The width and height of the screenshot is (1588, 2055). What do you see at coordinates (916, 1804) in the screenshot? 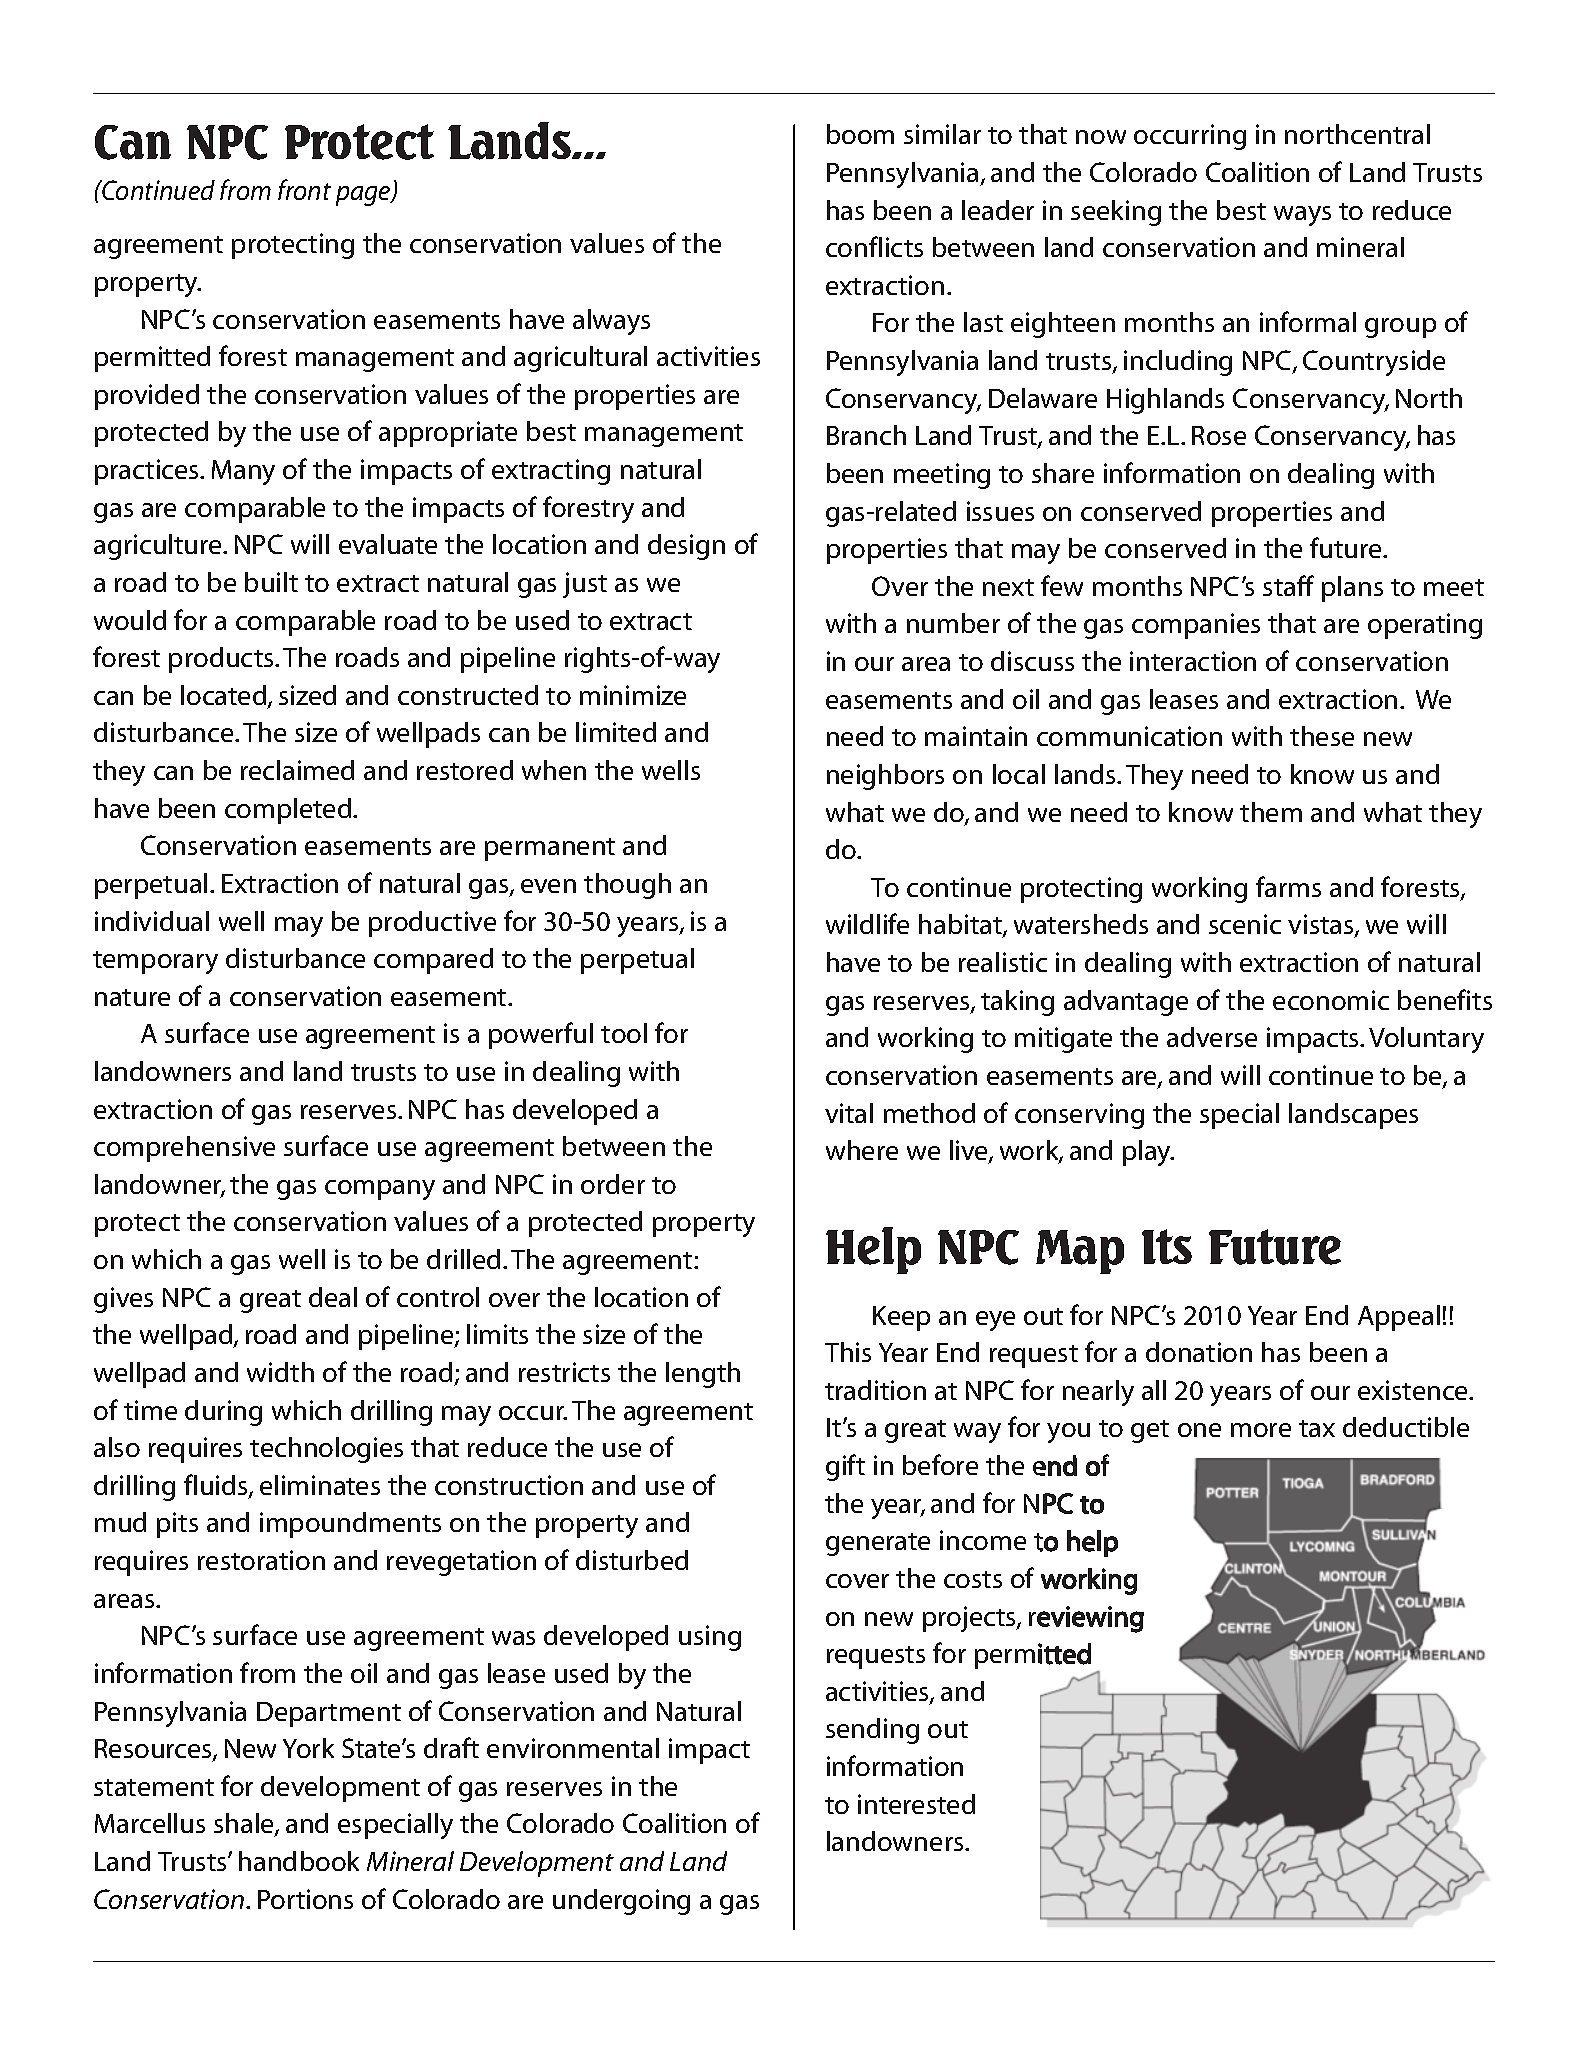
I see `interested` at bounding box center [916, 1804].
